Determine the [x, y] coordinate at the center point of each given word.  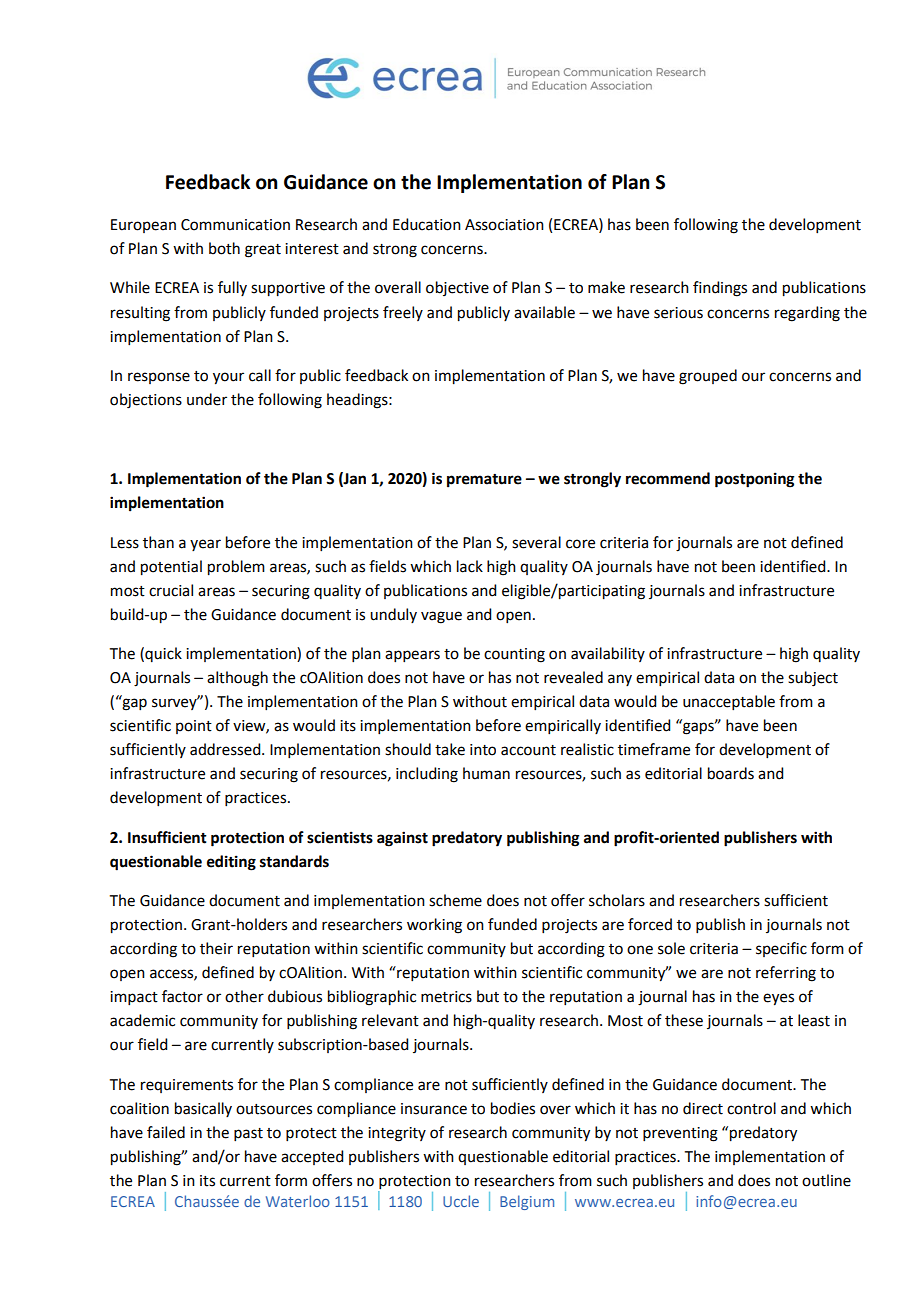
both [224, 248]
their [216, 948]
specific [781, 949]
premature [484, 481]
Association [504, 225]
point [194, 727]
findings [720, 289]
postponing [755, 480]
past [248, 1134]
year [205, 545]
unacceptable [729, 702]
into [483, 750]
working [434, 926]
